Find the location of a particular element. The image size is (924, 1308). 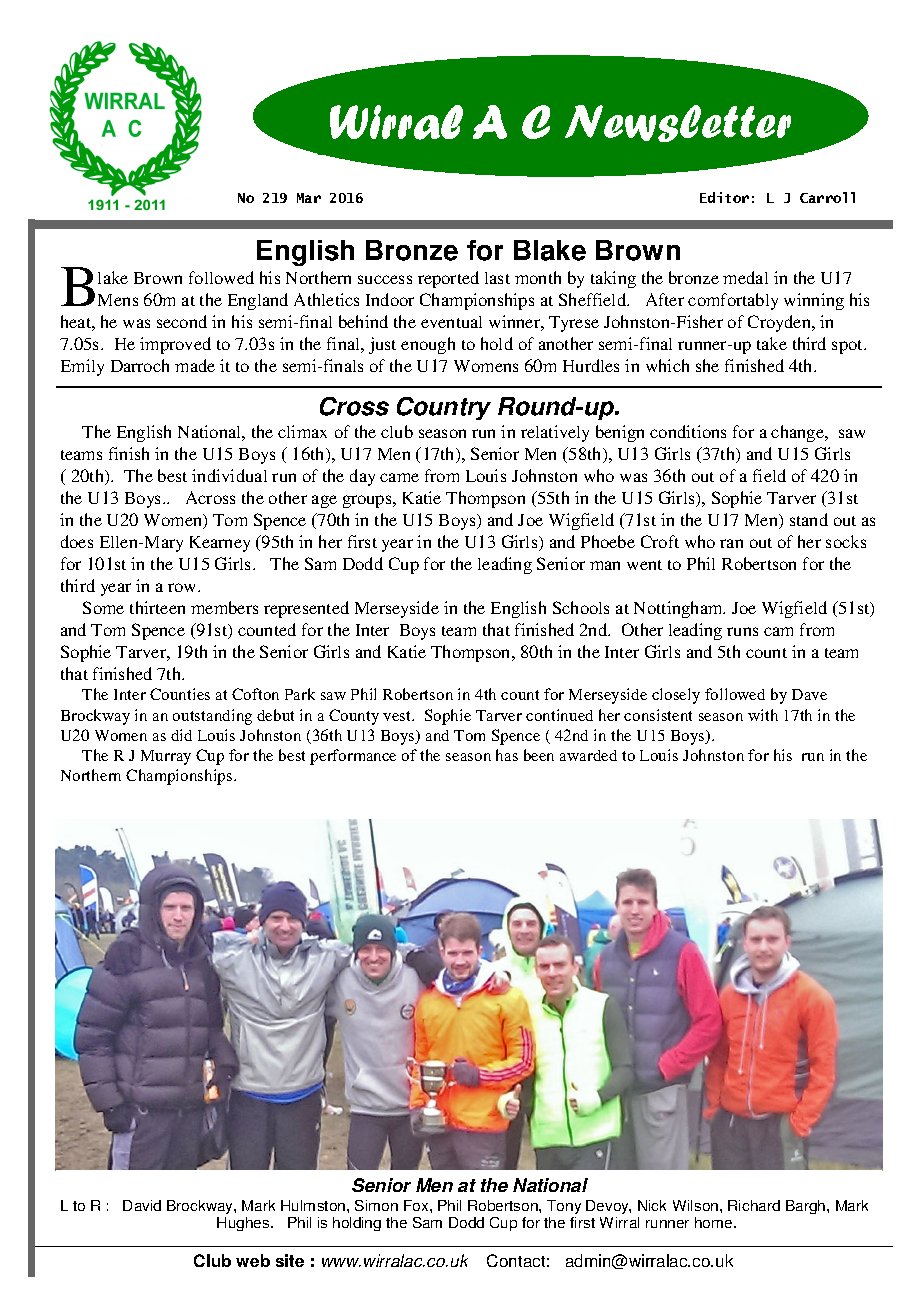

did is located at coordinates (181, 735).
